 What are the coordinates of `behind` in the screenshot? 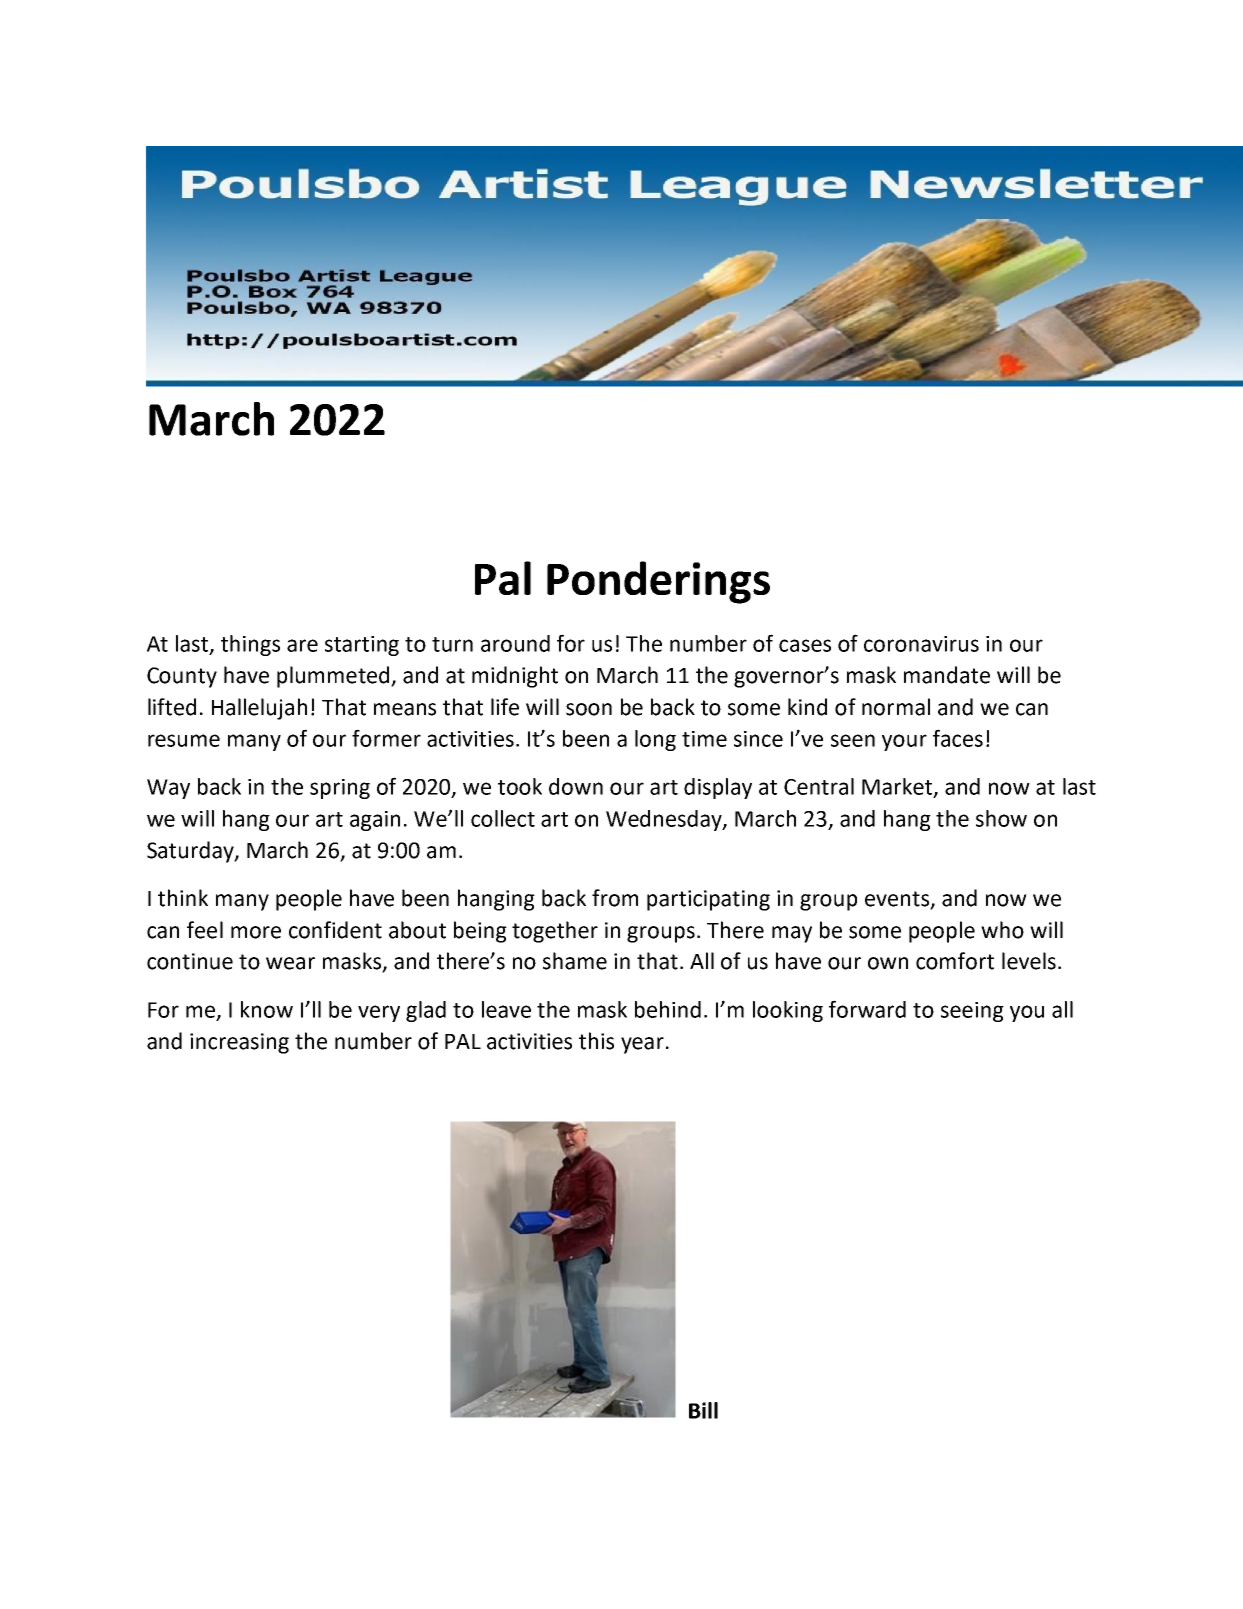 It's located at (668, 1009).
